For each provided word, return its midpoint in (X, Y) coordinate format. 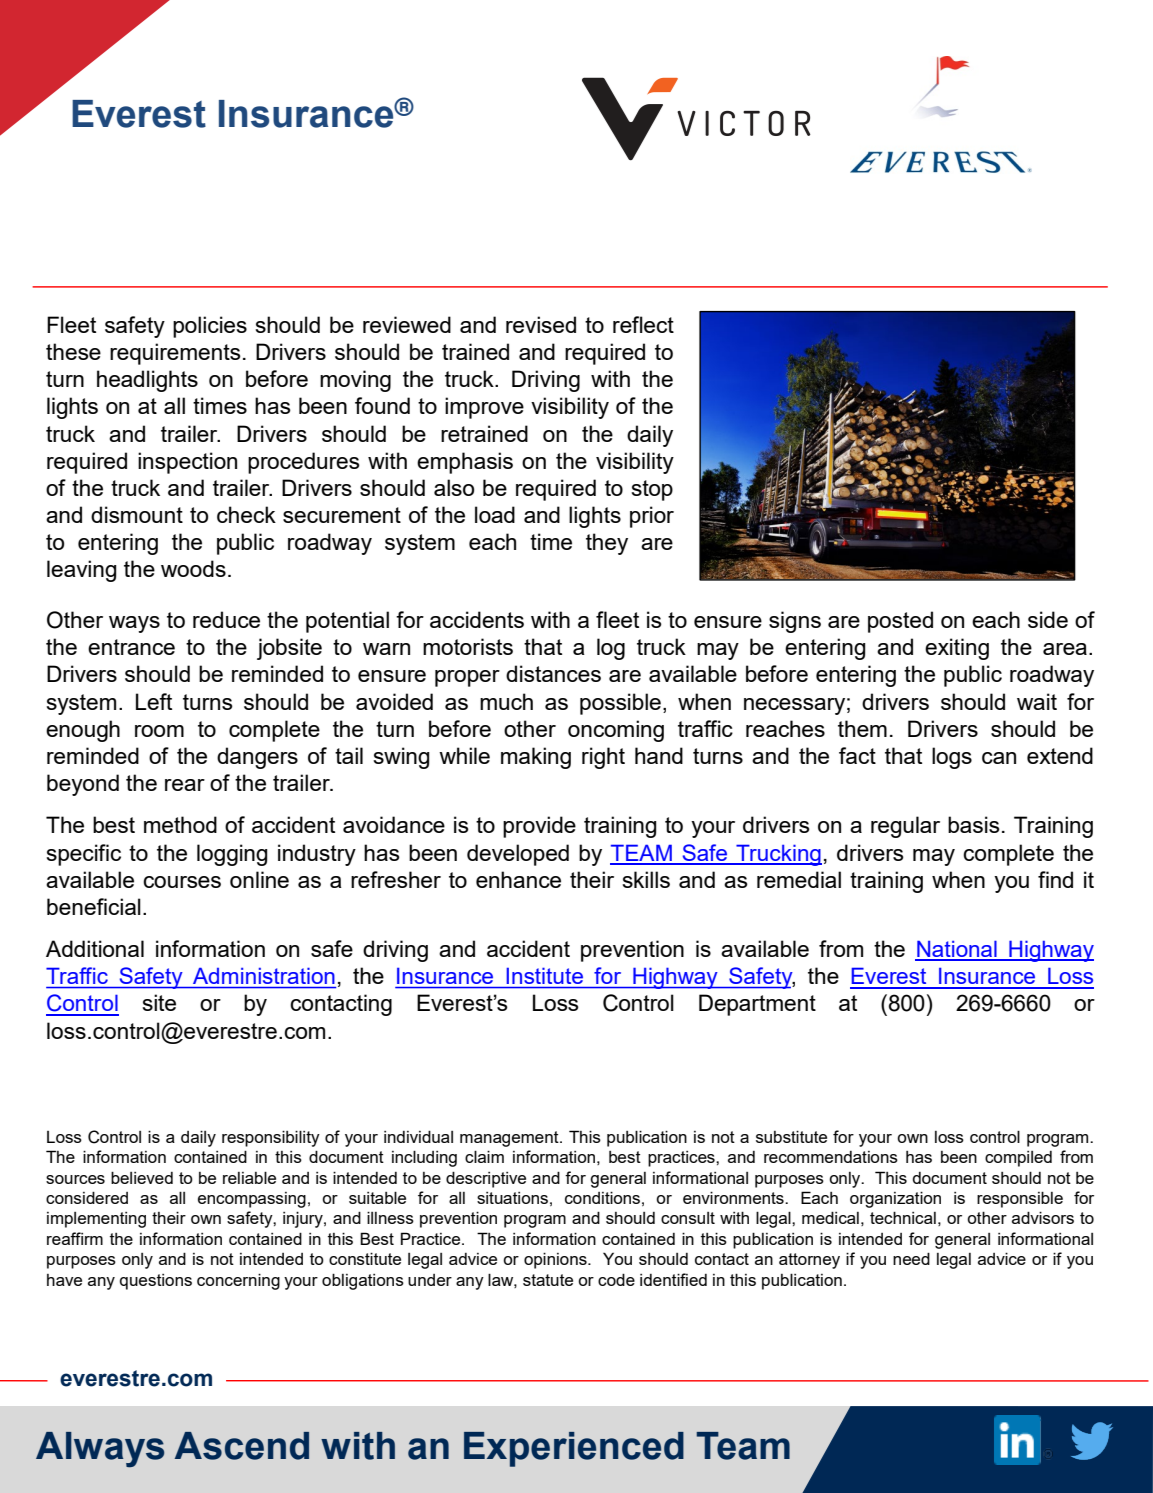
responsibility (271, 1138)
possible (620, 704)
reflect (643, 324)
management (510, 1139)
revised (541, 324)
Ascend (242, 1446)
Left (154, 701)
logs (952, 758)
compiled (1018, 1159)
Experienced (574, 1449)
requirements (175, 354)
